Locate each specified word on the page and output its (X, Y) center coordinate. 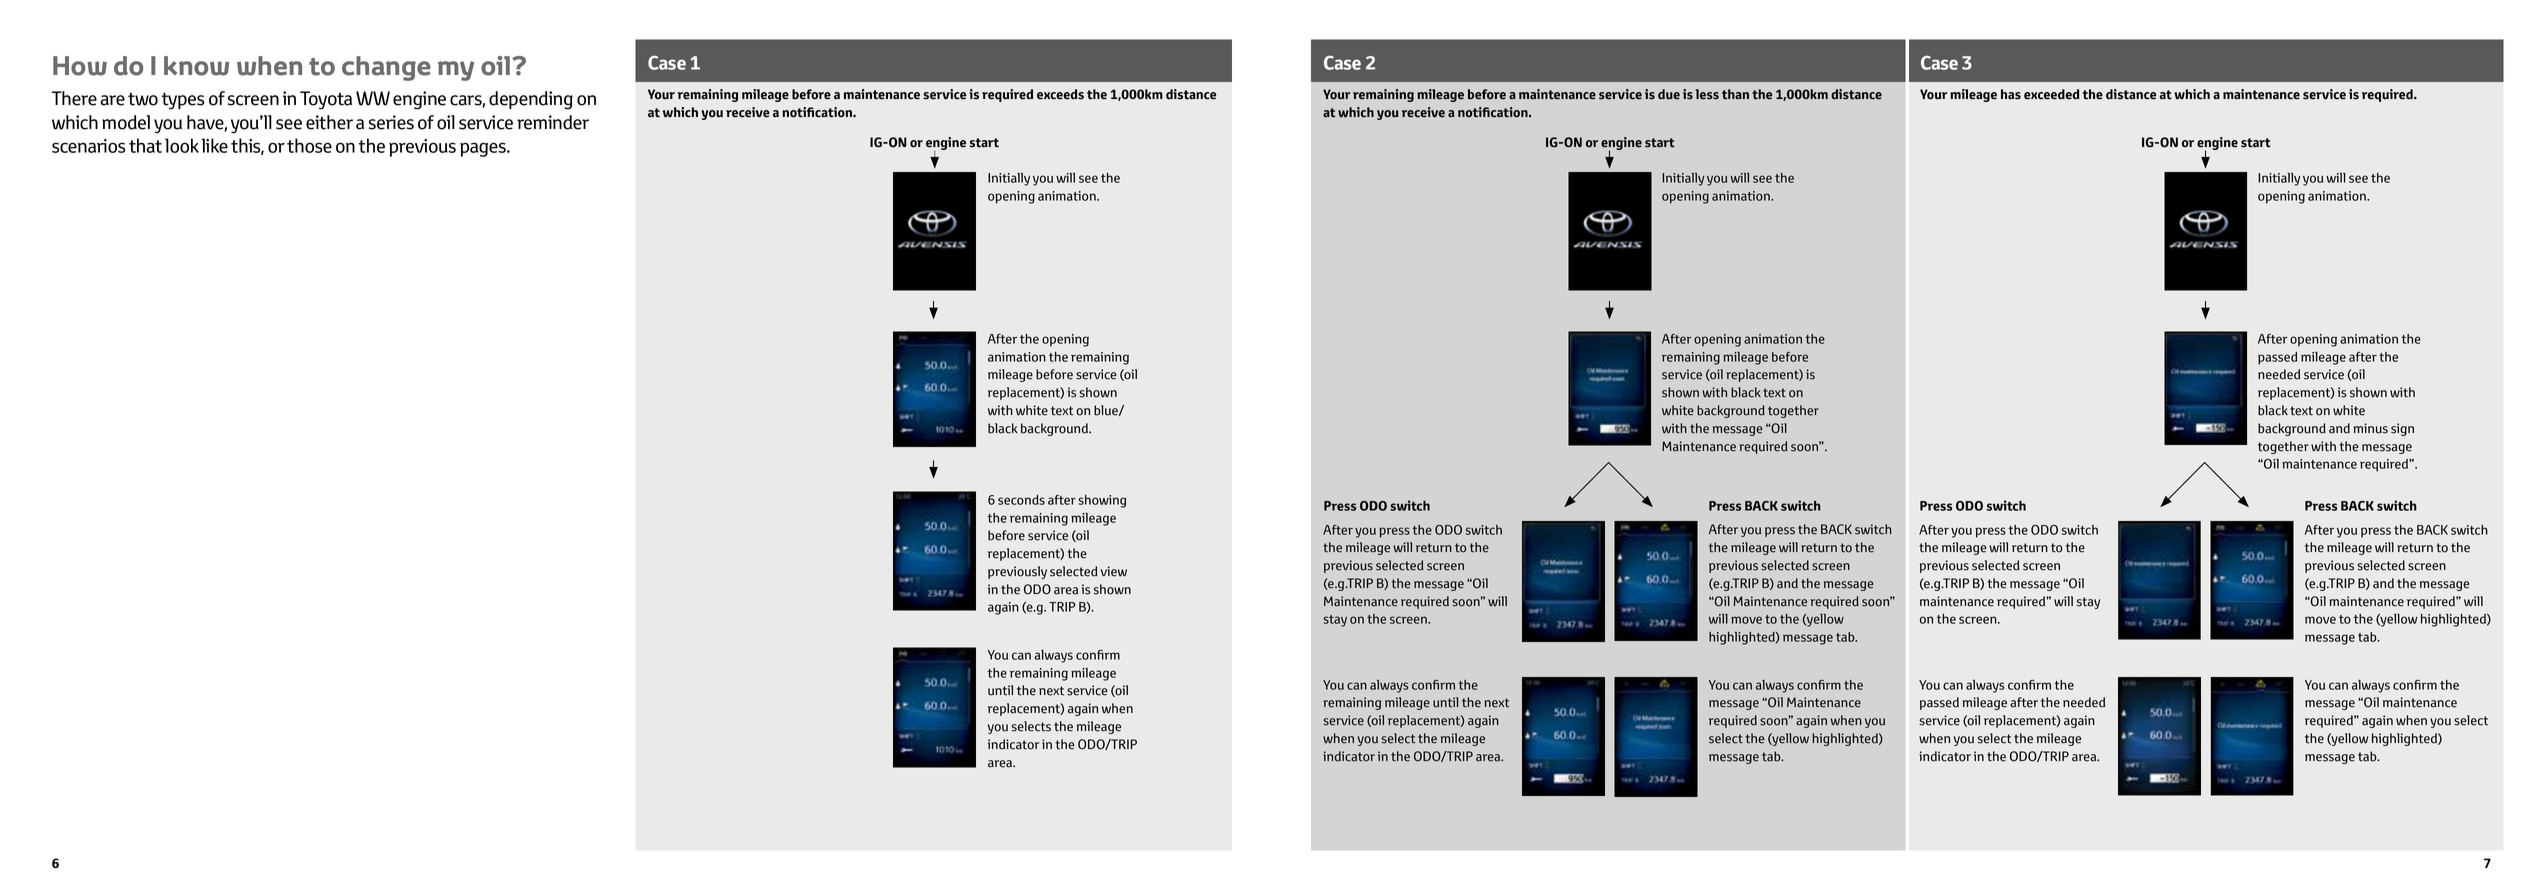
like (214, 145)
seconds (1021, 500)
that (145, 145)
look (182, 145)
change (386, 68)
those (309, 145)
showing (1102, 501)
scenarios (88, 146)
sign (2402, 429)
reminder (553, 122)
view (1114, 571)
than (1735, 94)
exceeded (2052, 94)
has (2011, 94)
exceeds (1060, 94)
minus (2371, 428)
